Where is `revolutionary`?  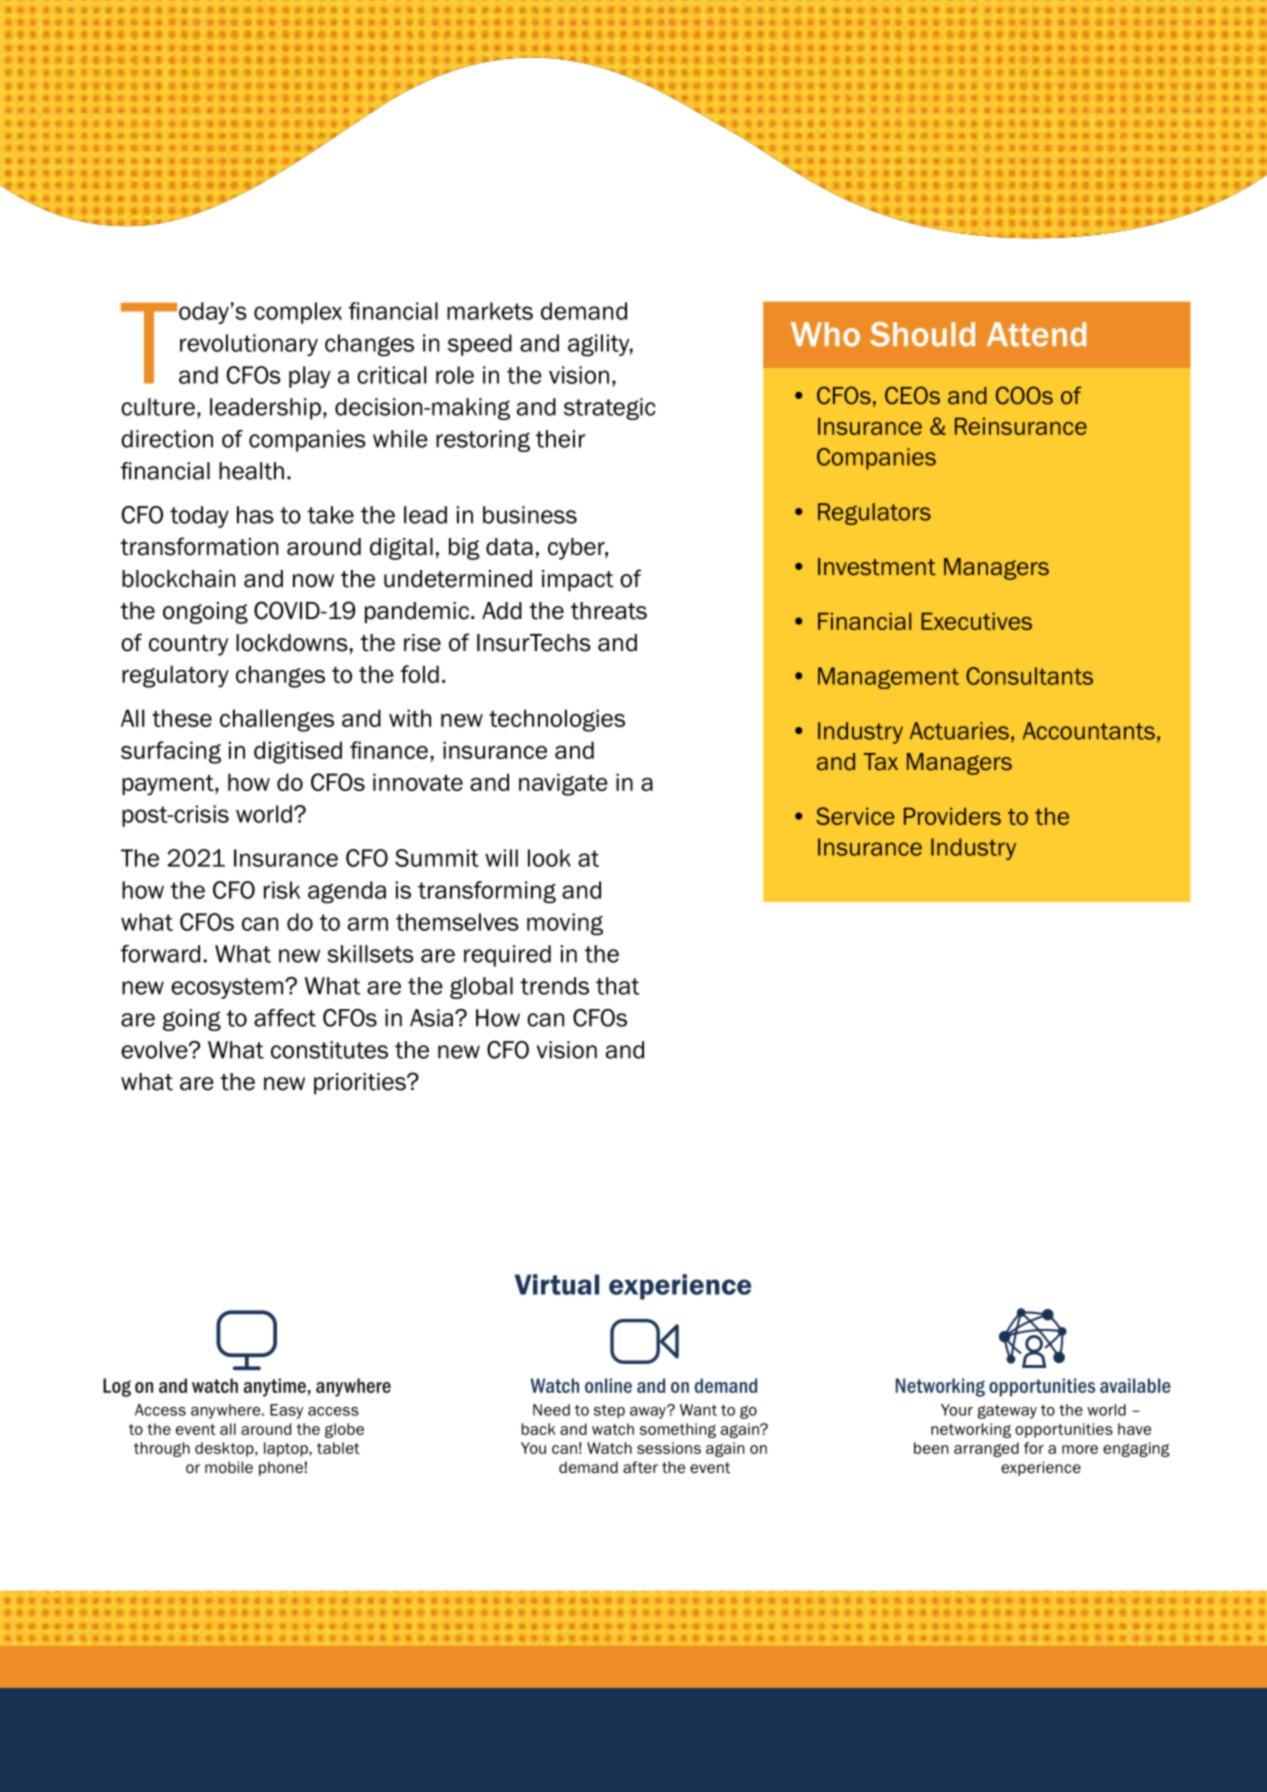 revolutionary is located at coordinates (249, 345).
